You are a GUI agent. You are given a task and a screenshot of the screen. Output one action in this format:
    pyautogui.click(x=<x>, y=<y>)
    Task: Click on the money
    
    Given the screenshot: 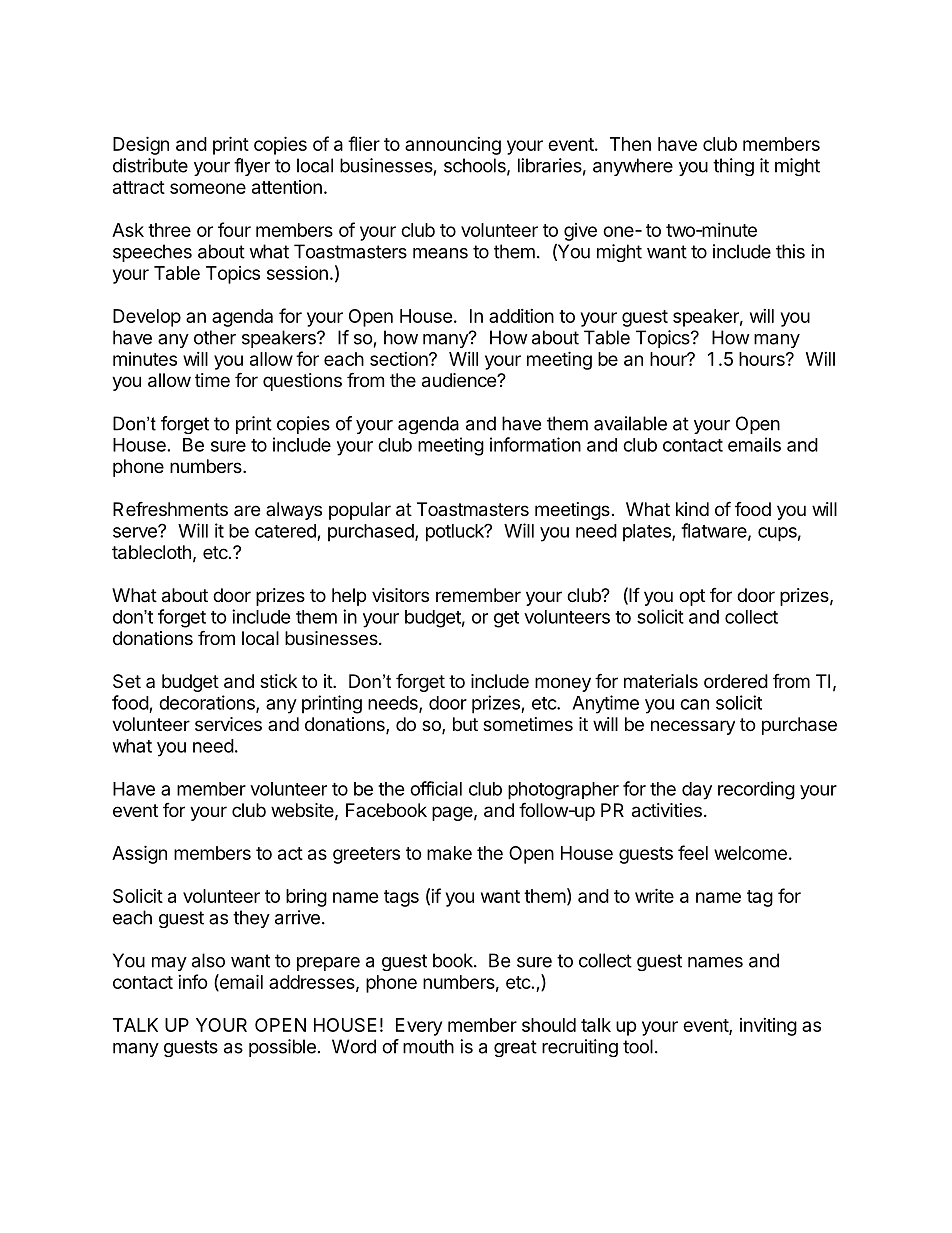 What is the action you would take?
    pyautogui.click(x=563, y=684)
